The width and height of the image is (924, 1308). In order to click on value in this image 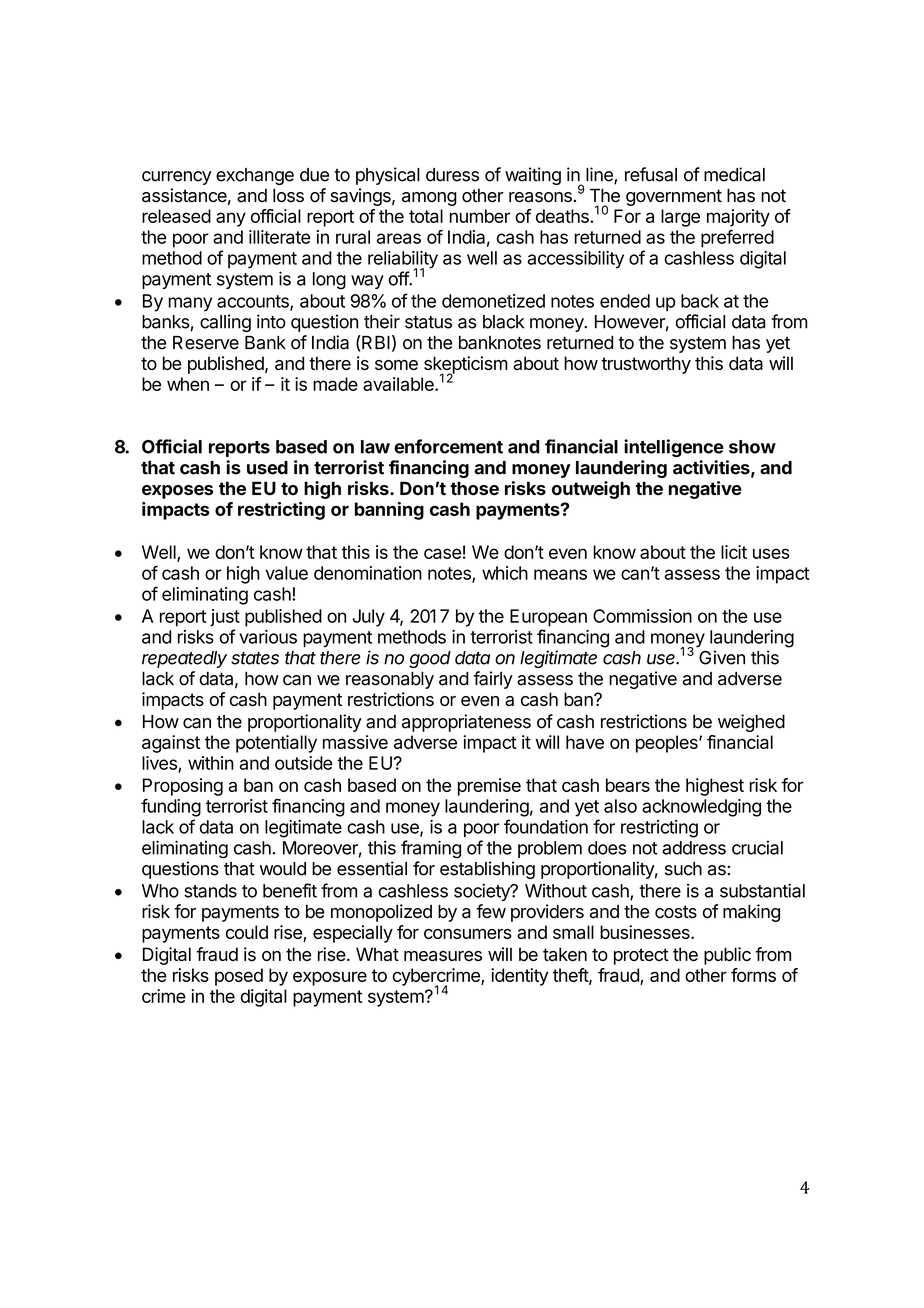, I will do `click(286, 573)`.
